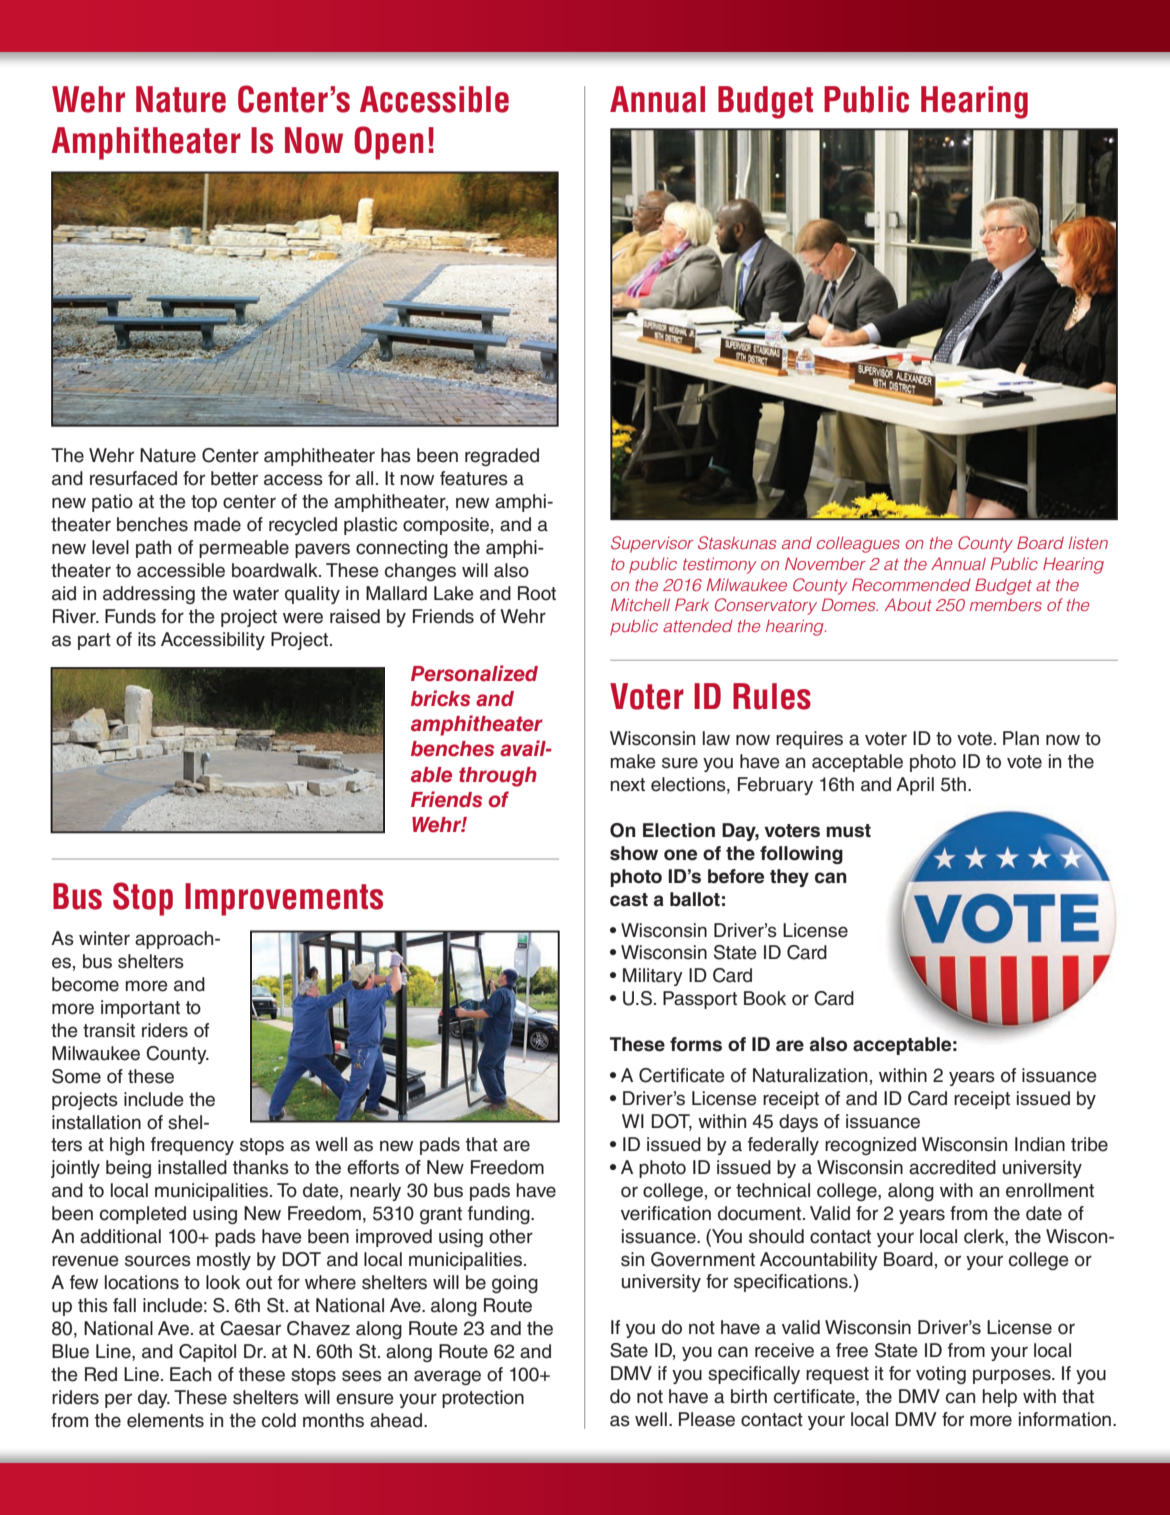 This page has width=1170, height=1515. Describe the element at coordinates (234, 478) in the page. I see `better` at that location.
